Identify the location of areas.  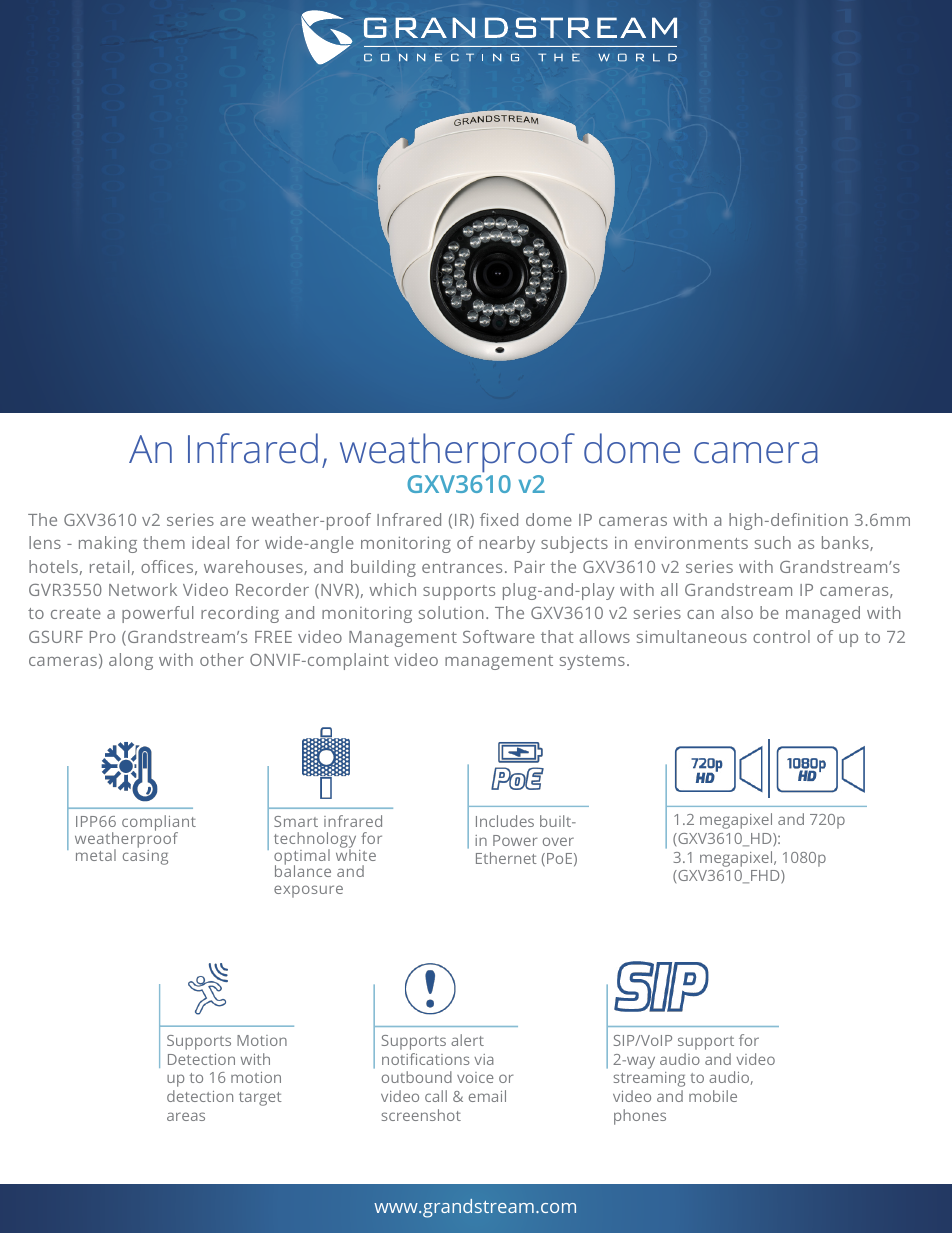
(186, 1116).
